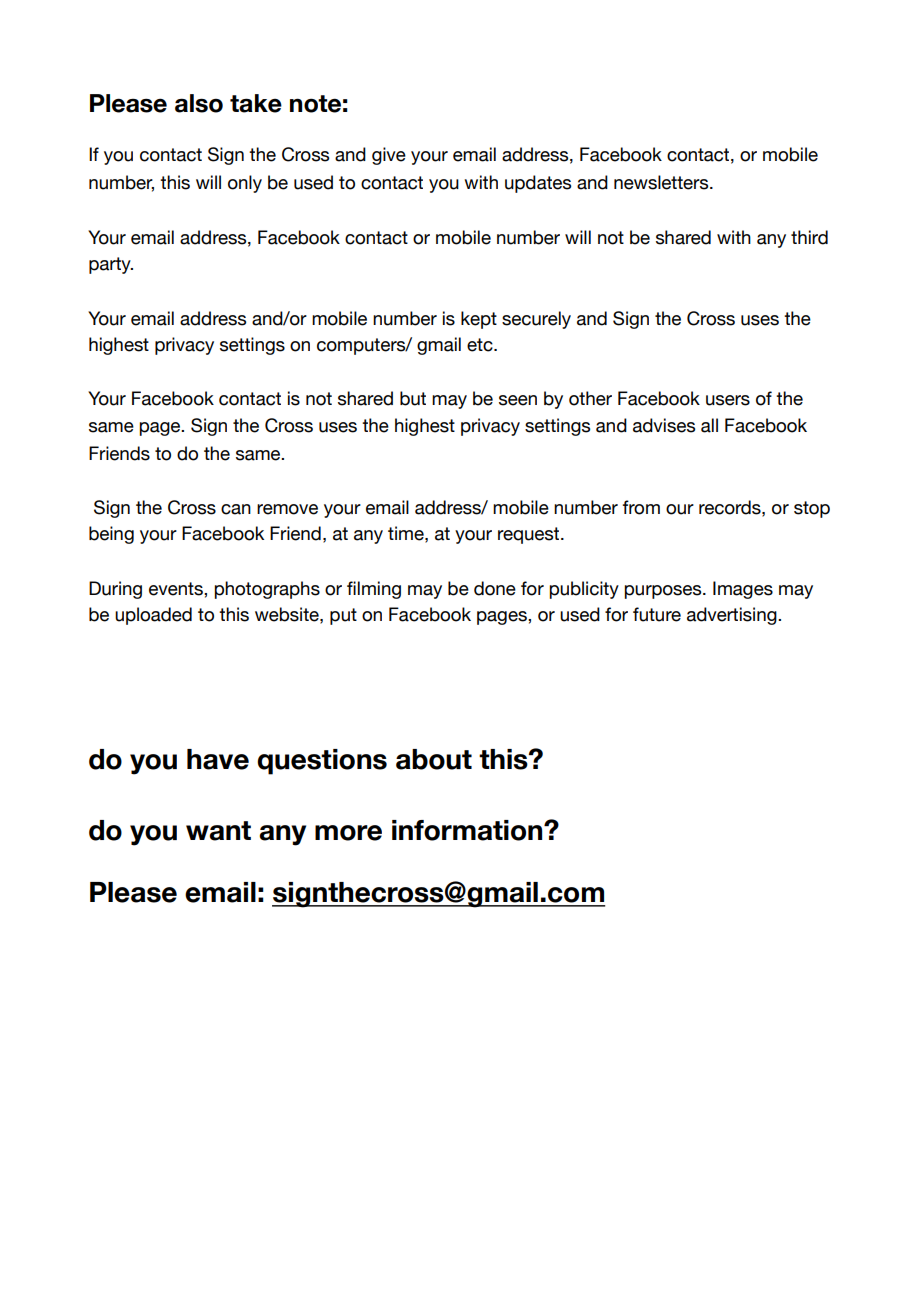 Image resolution: width=924 pixels, height=1308 pixels. What do you see at coordinates (743, 590) in the screenshot?
I see `Images` at bounding box center [743, 590].
